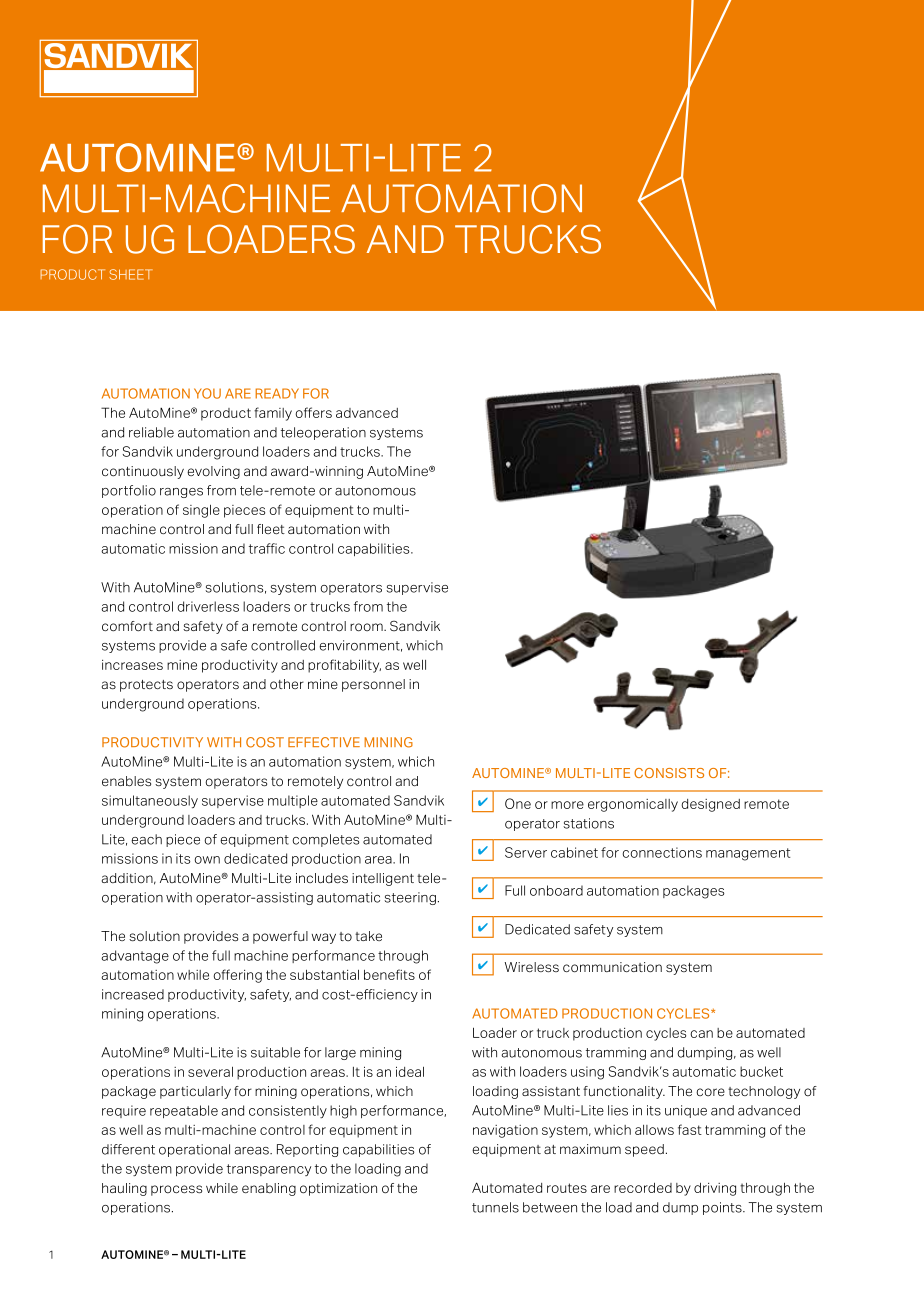 The height and width of the document is (1308, 924). What do you see at coordinates (126, 781) in the document?
I see `enables` at bounding box center [126, 781].
